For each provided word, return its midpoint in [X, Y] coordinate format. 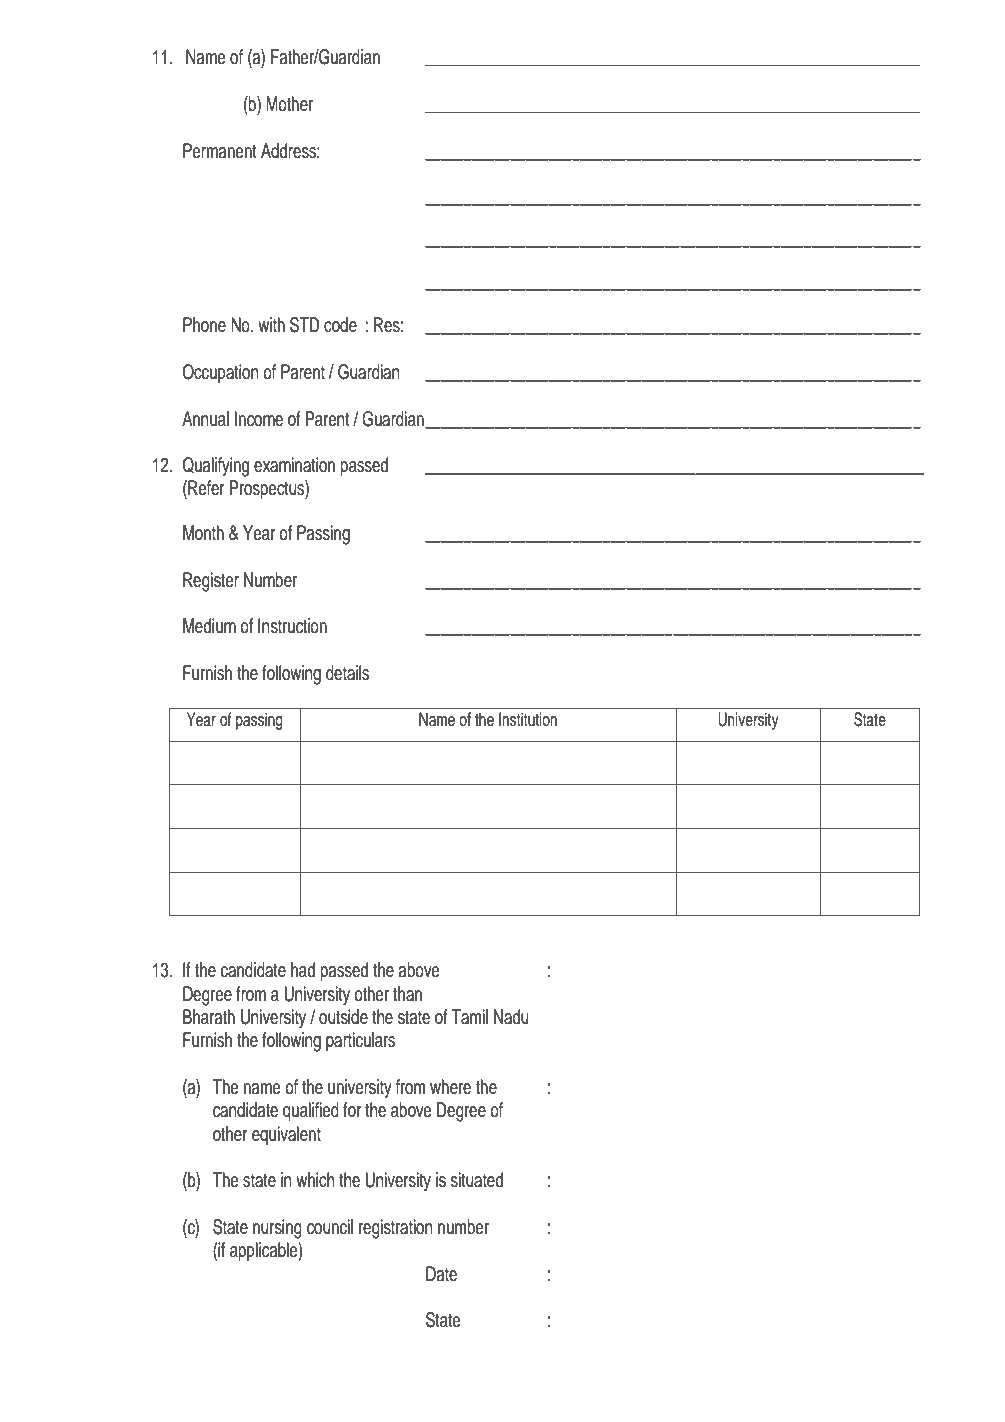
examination [294, 465]
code [340, 325]
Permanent [220, 151]
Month [203, 533]
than [407, 994]
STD [305, 325]
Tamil [469, 1017]
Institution [528, 719]
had [303, 970]
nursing [277, 1229]
